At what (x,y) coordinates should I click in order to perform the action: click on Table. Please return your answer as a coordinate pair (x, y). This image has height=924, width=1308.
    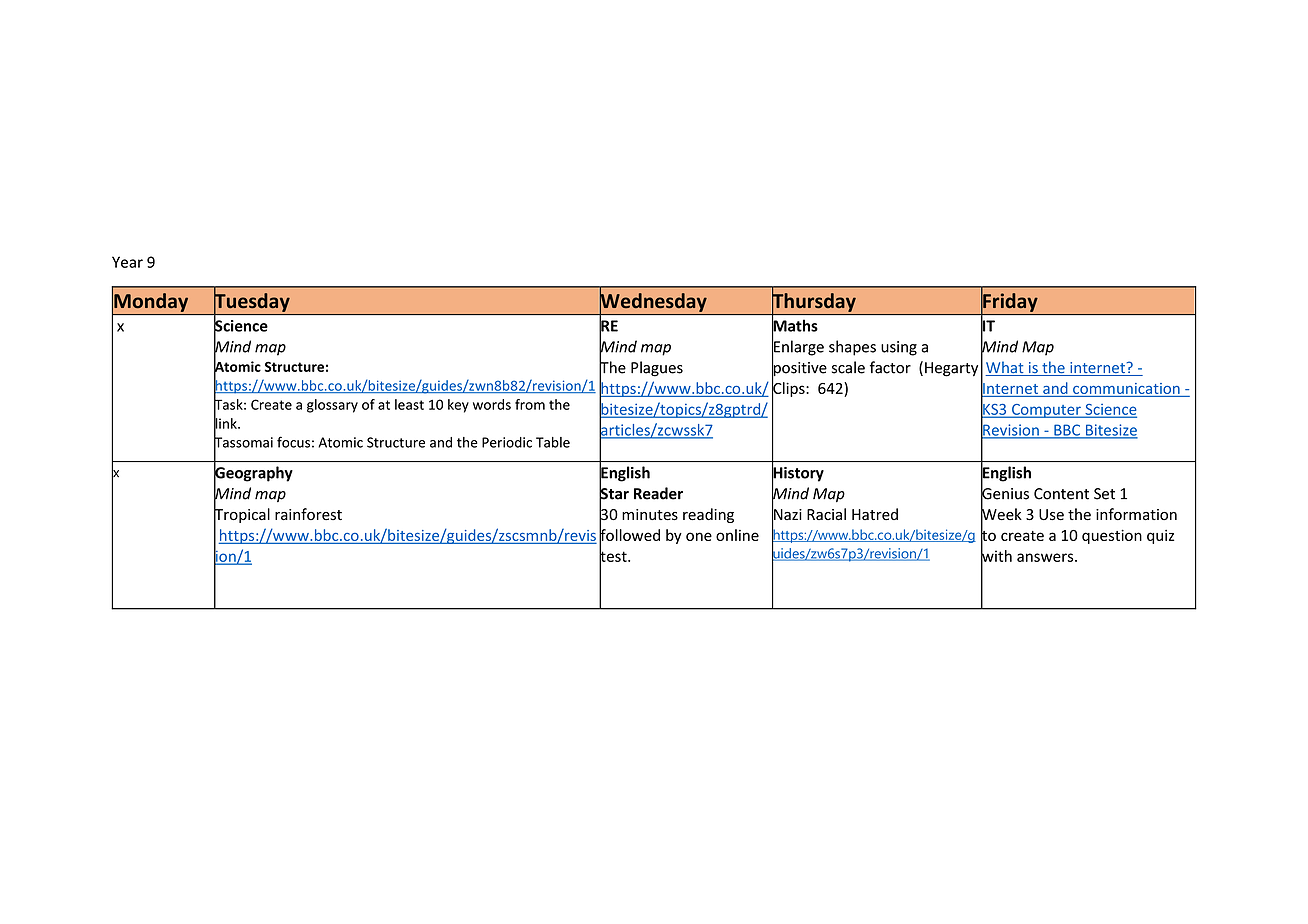
    Looking at the image, I should click on (553, 442).
